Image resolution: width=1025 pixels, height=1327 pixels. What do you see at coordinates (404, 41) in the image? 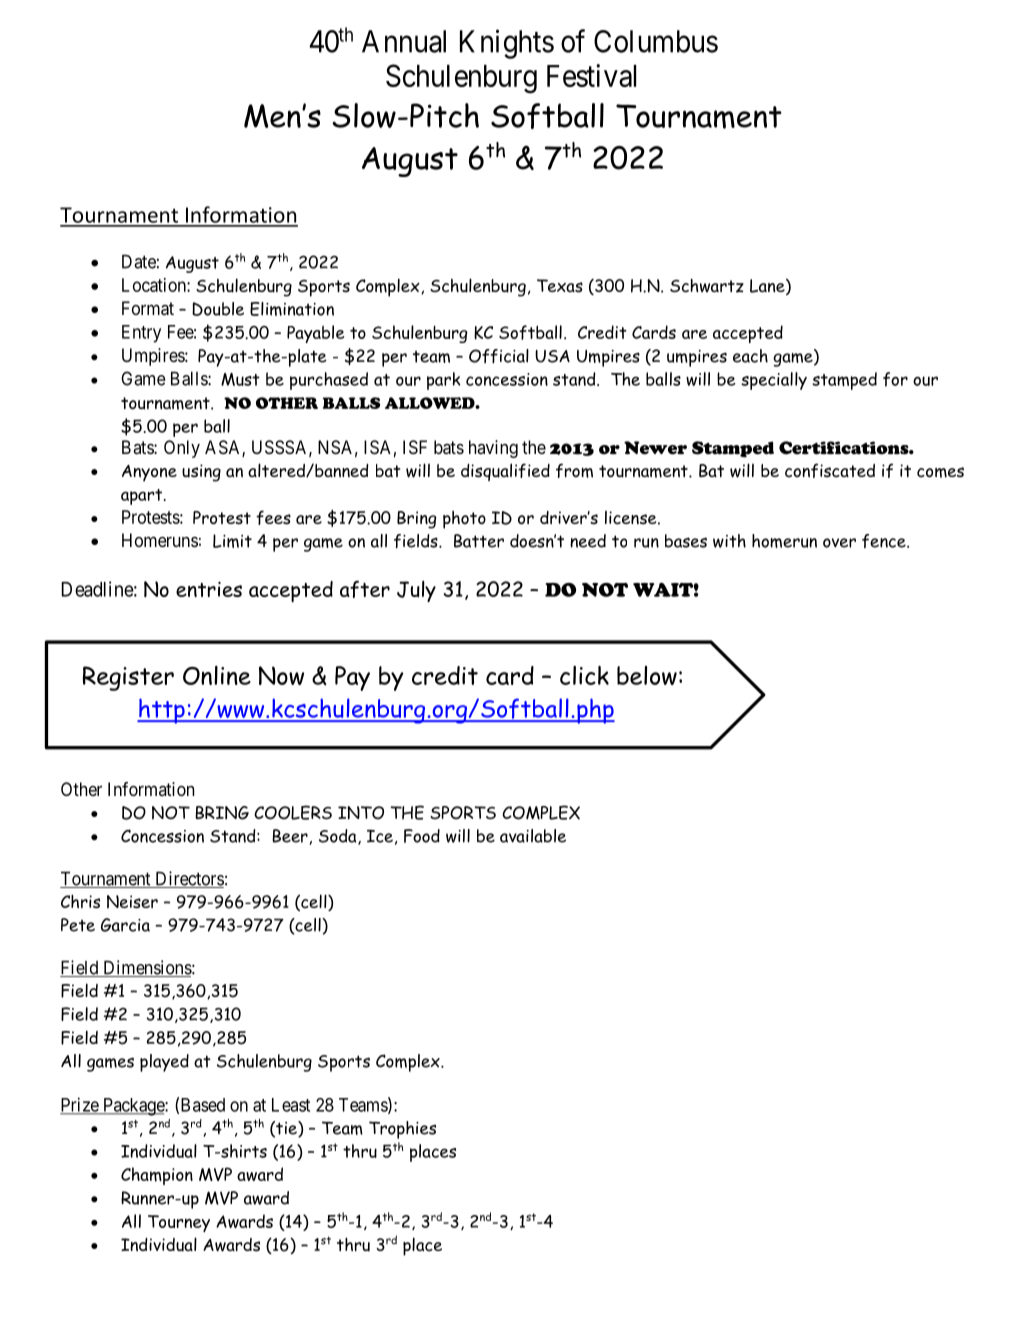
I see `Annual` at bounding box center [404, 41].
